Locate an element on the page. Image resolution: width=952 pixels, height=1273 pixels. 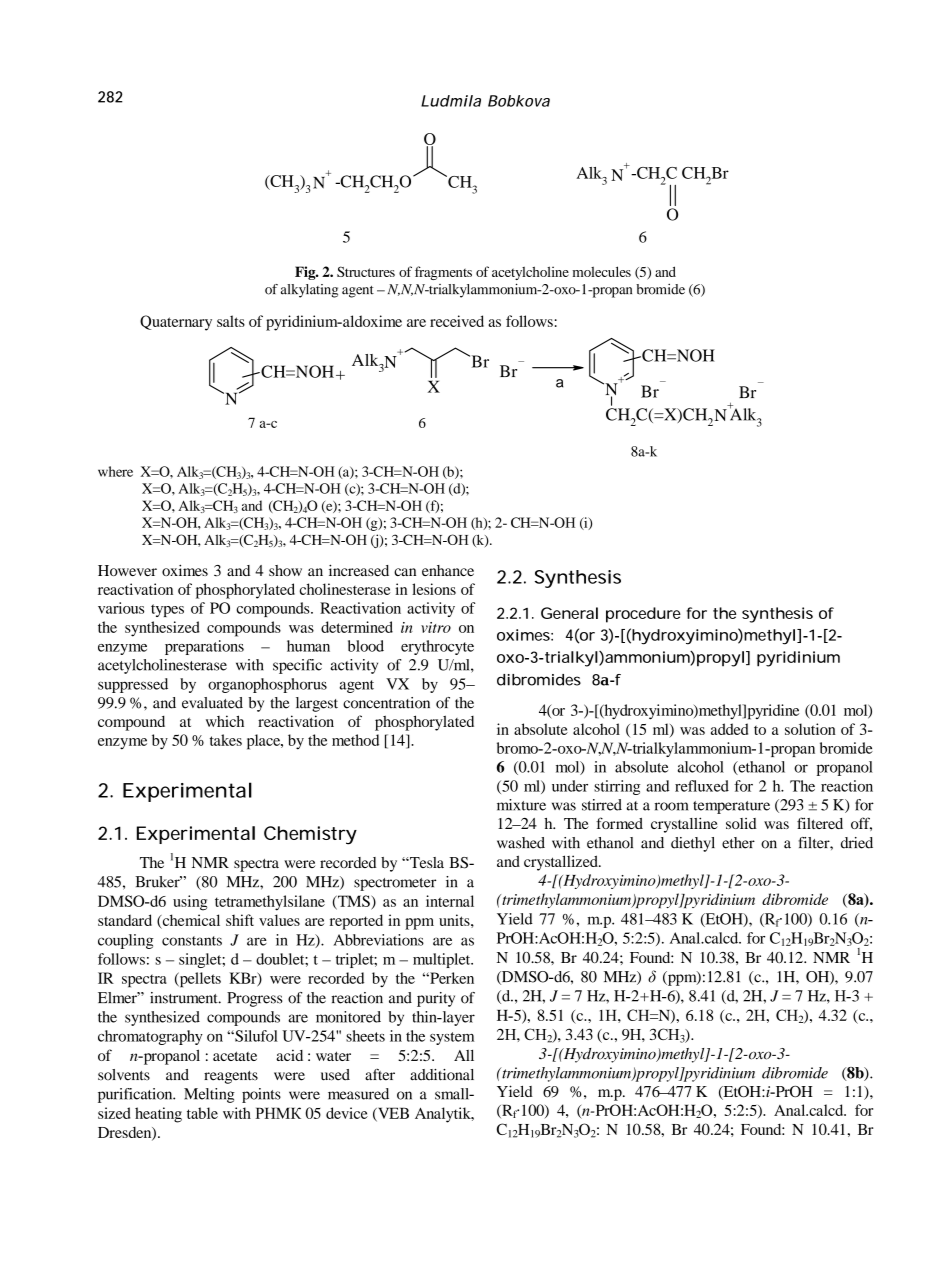
Melting is located at coordinates (209, 1095).
